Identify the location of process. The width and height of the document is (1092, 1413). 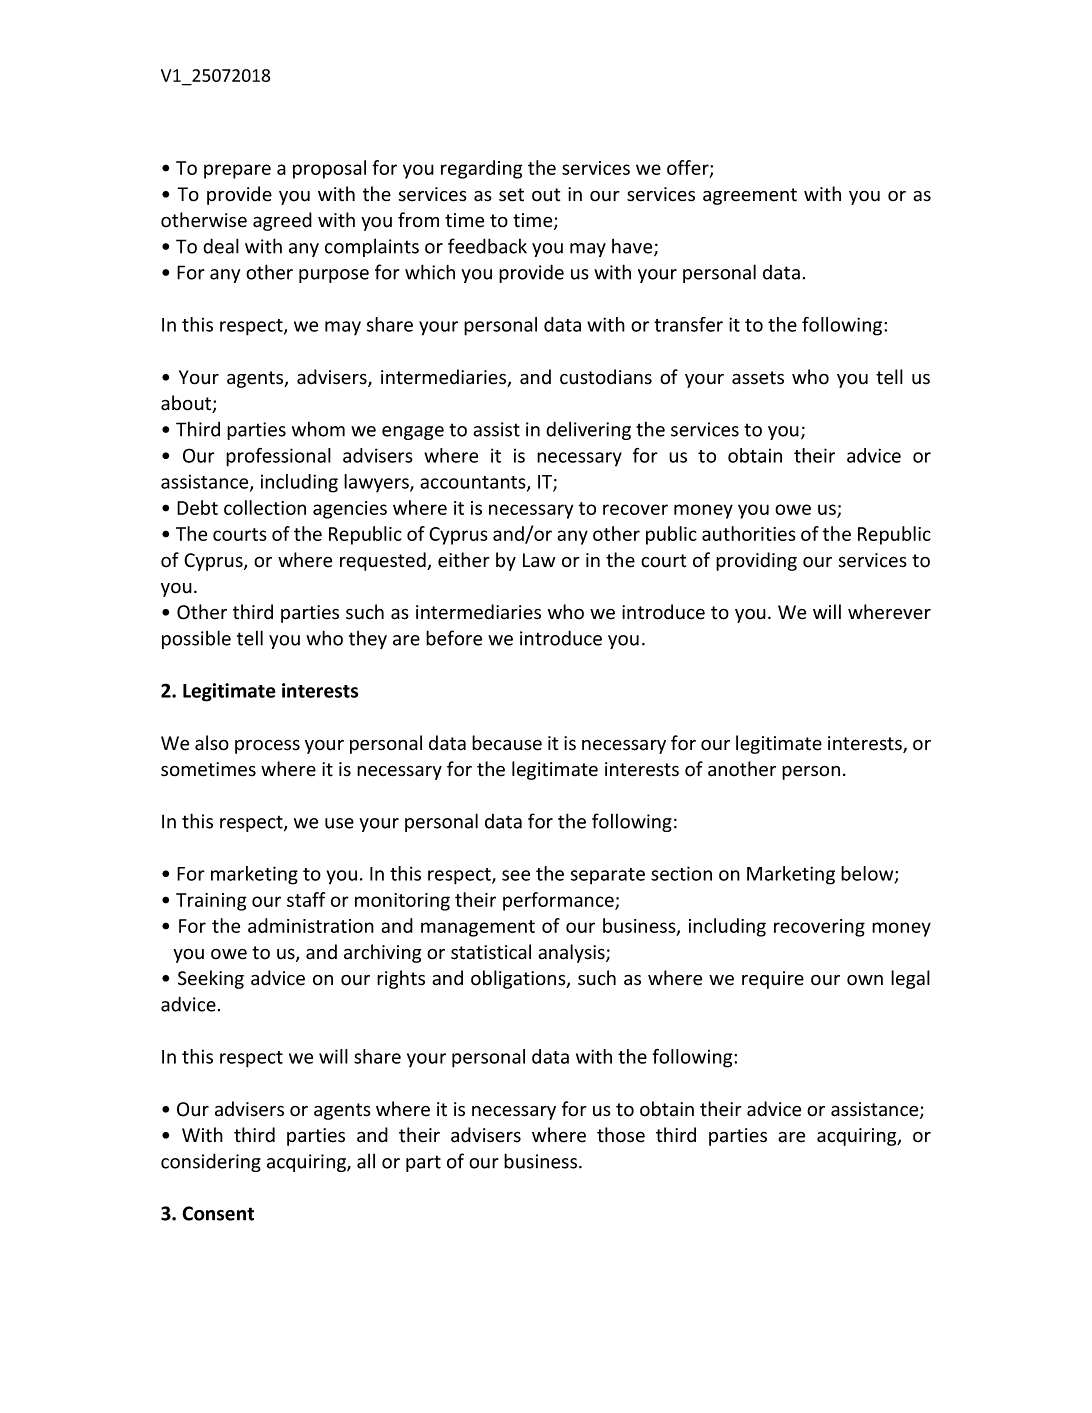
(267, 746).
